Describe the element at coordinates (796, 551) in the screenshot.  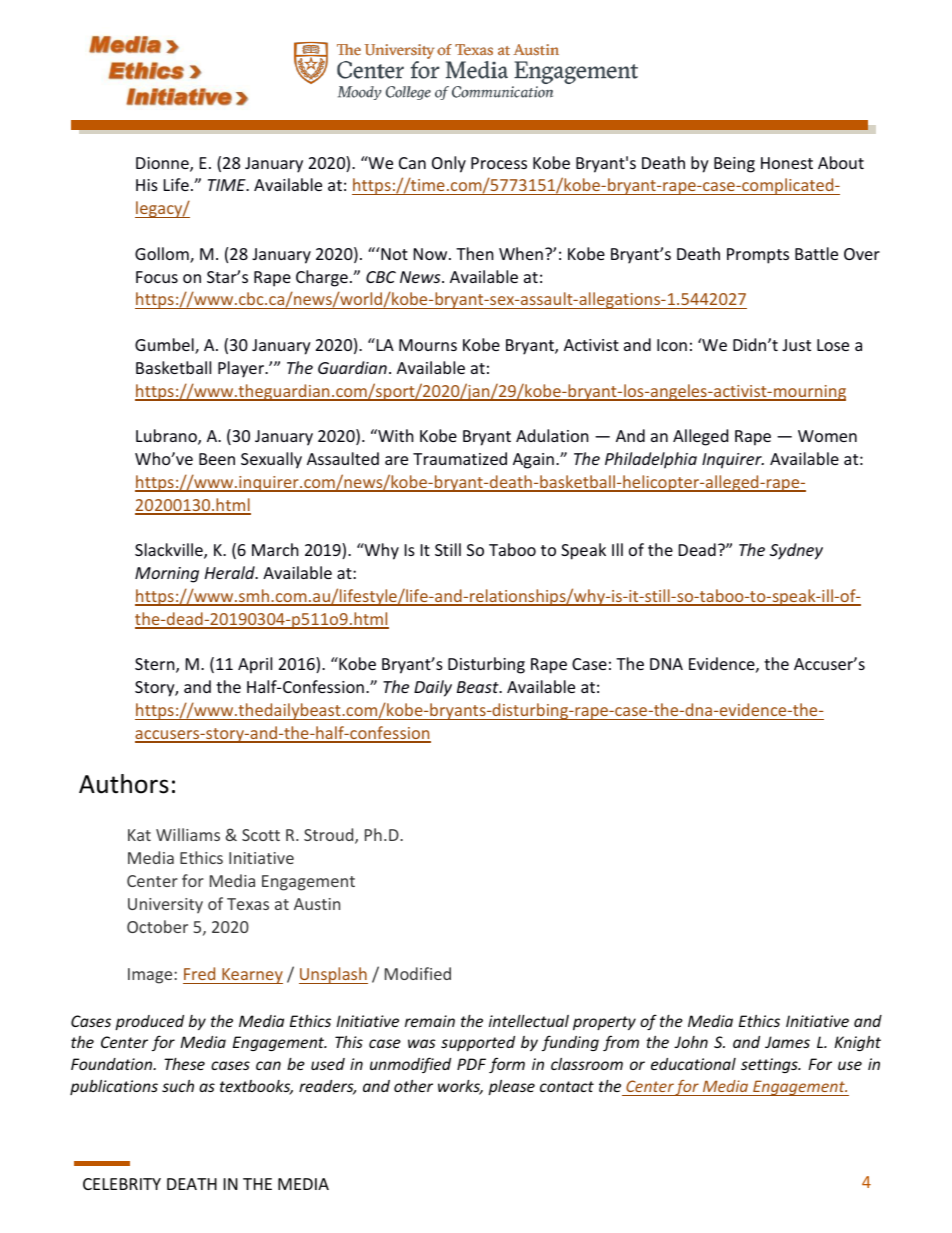
I see `Sydney` at that location.
